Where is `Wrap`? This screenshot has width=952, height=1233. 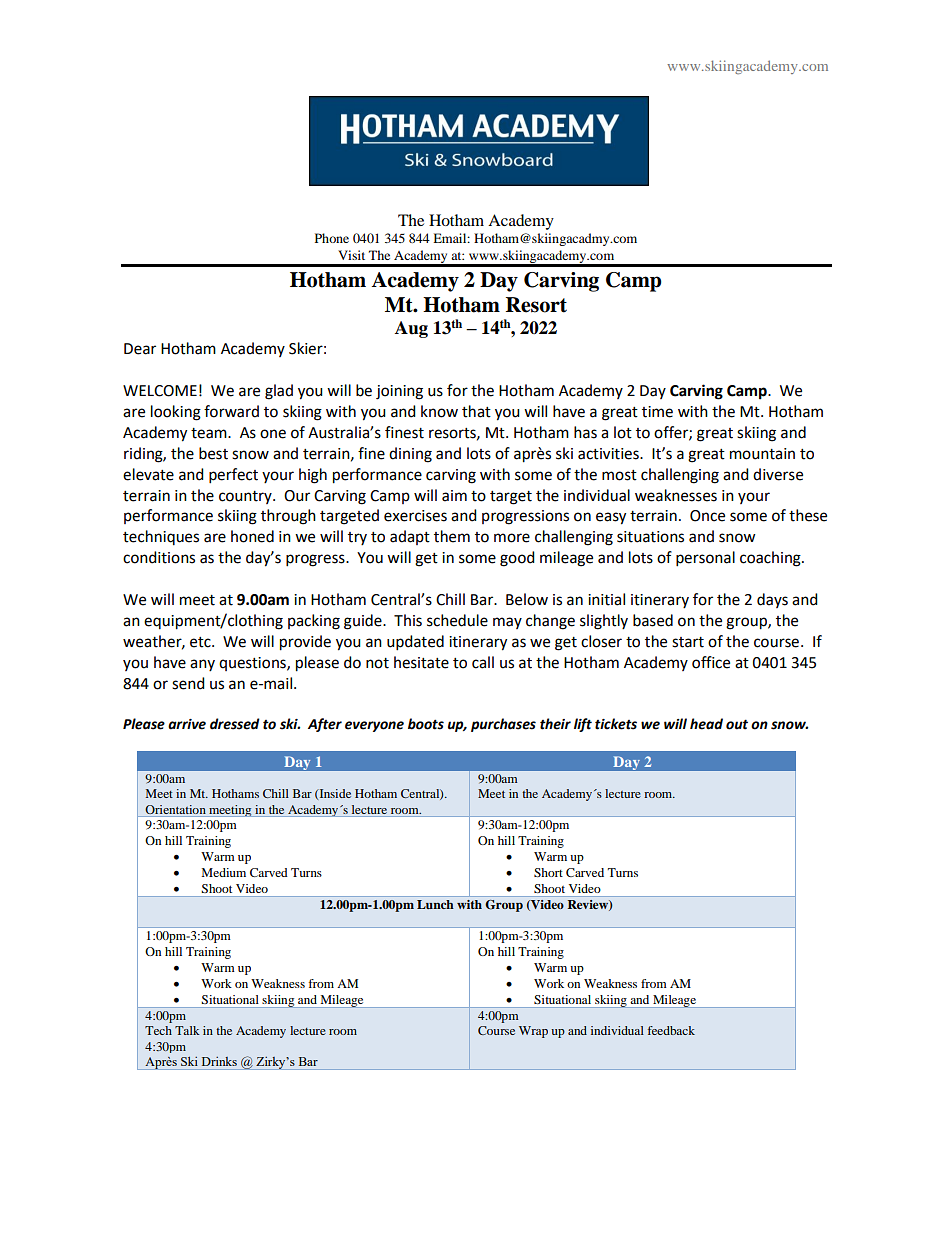
Wrap is located at coordinates (533, 1032).
